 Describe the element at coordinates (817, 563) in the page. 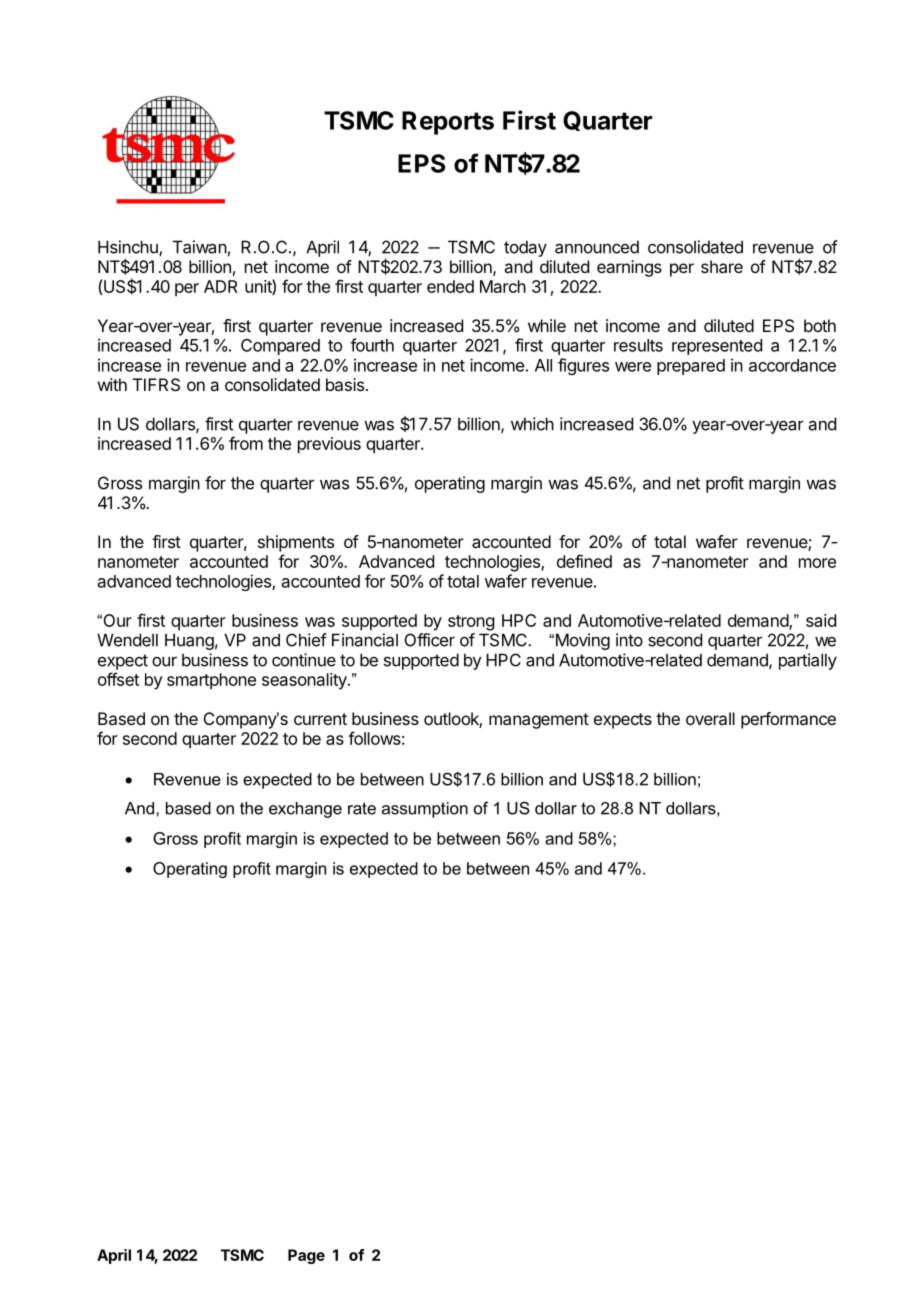

I see `more` at that location.
